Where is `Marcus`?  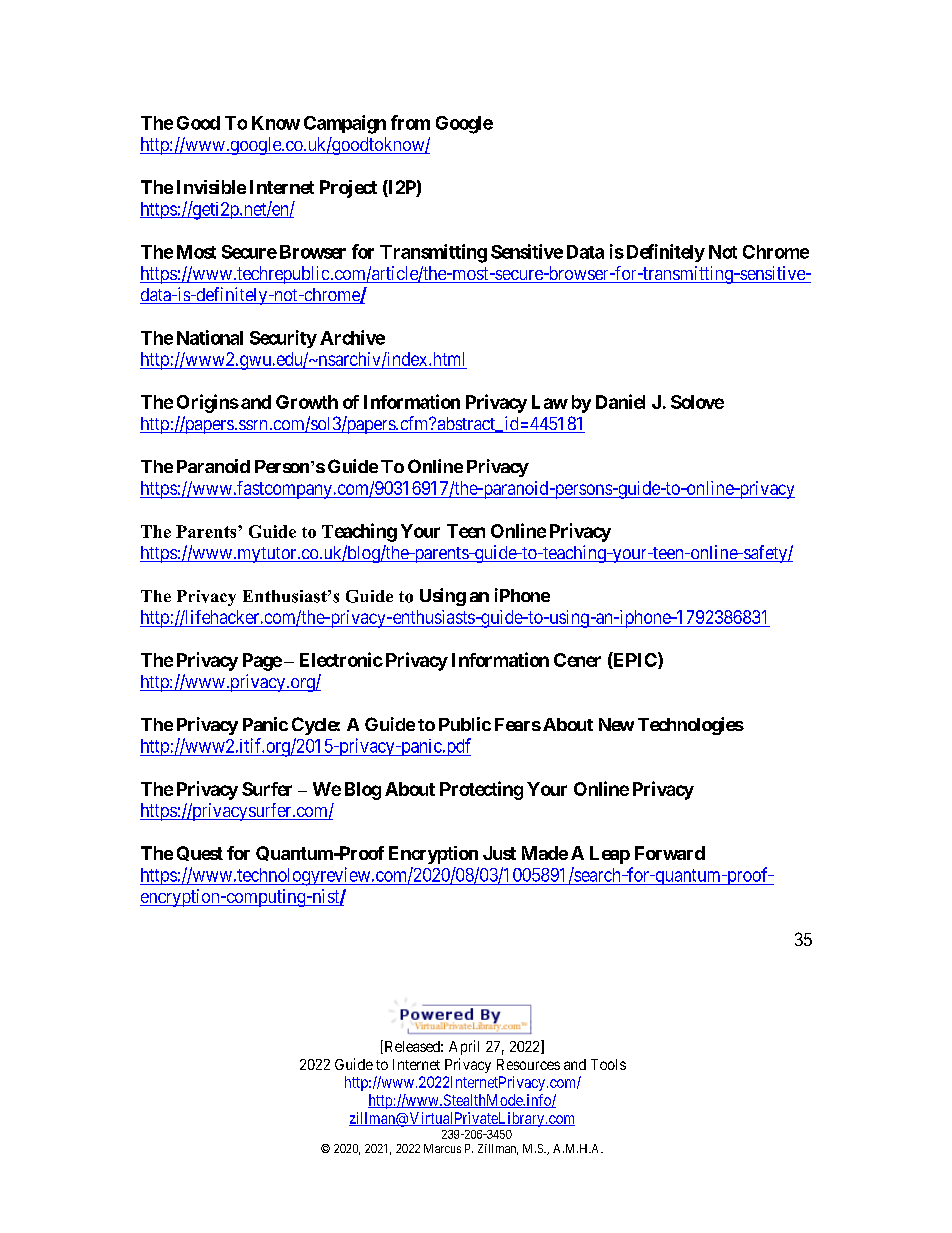
Marcus is located at coordinates (442, 1148).
